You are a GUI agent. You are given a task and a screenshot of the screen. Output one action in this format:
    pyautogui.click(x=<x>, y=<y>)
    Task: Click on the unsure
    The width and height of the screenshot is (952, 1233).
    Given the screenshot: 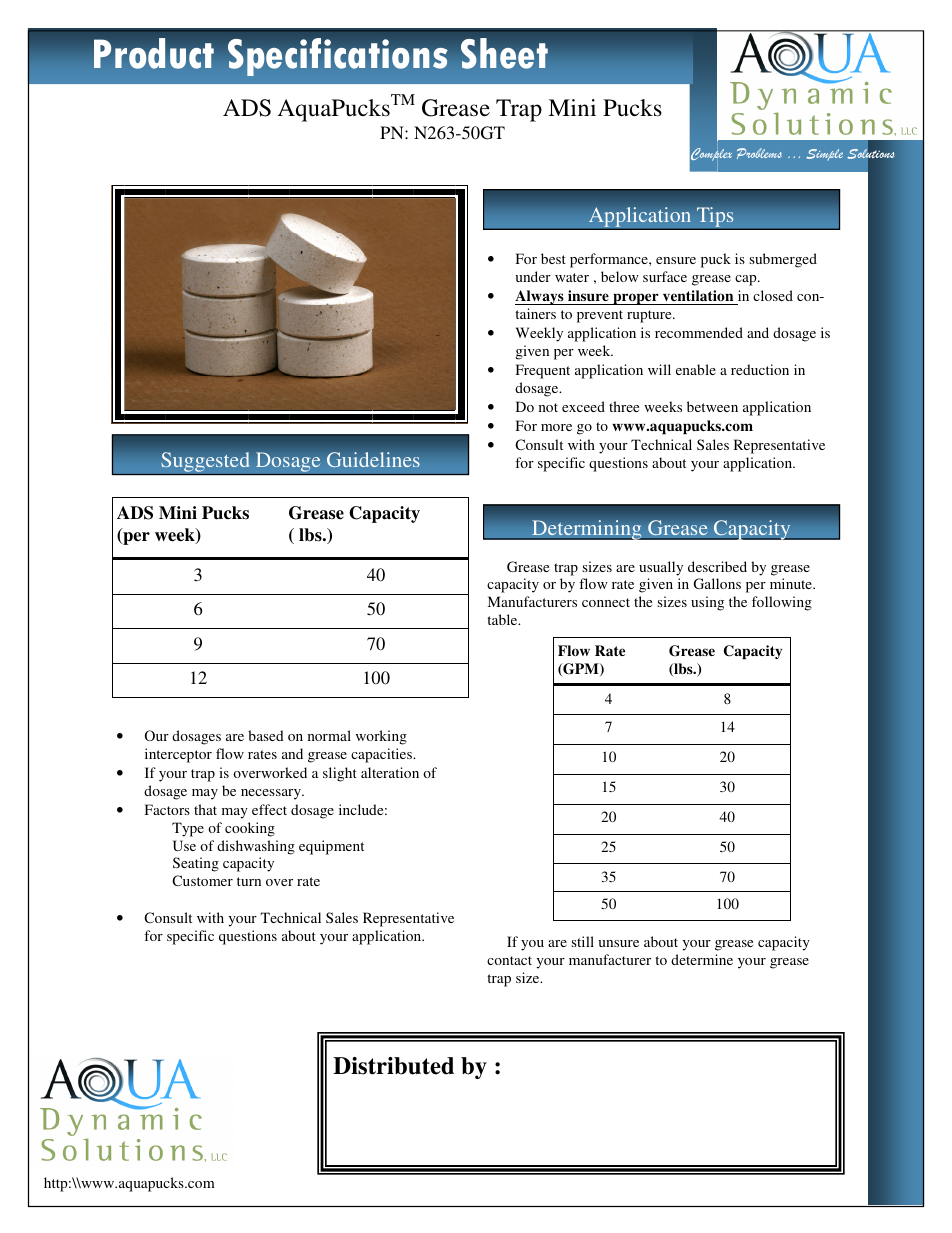 What is the action you would take?
    pyautogui.click(x=618, y=943)
